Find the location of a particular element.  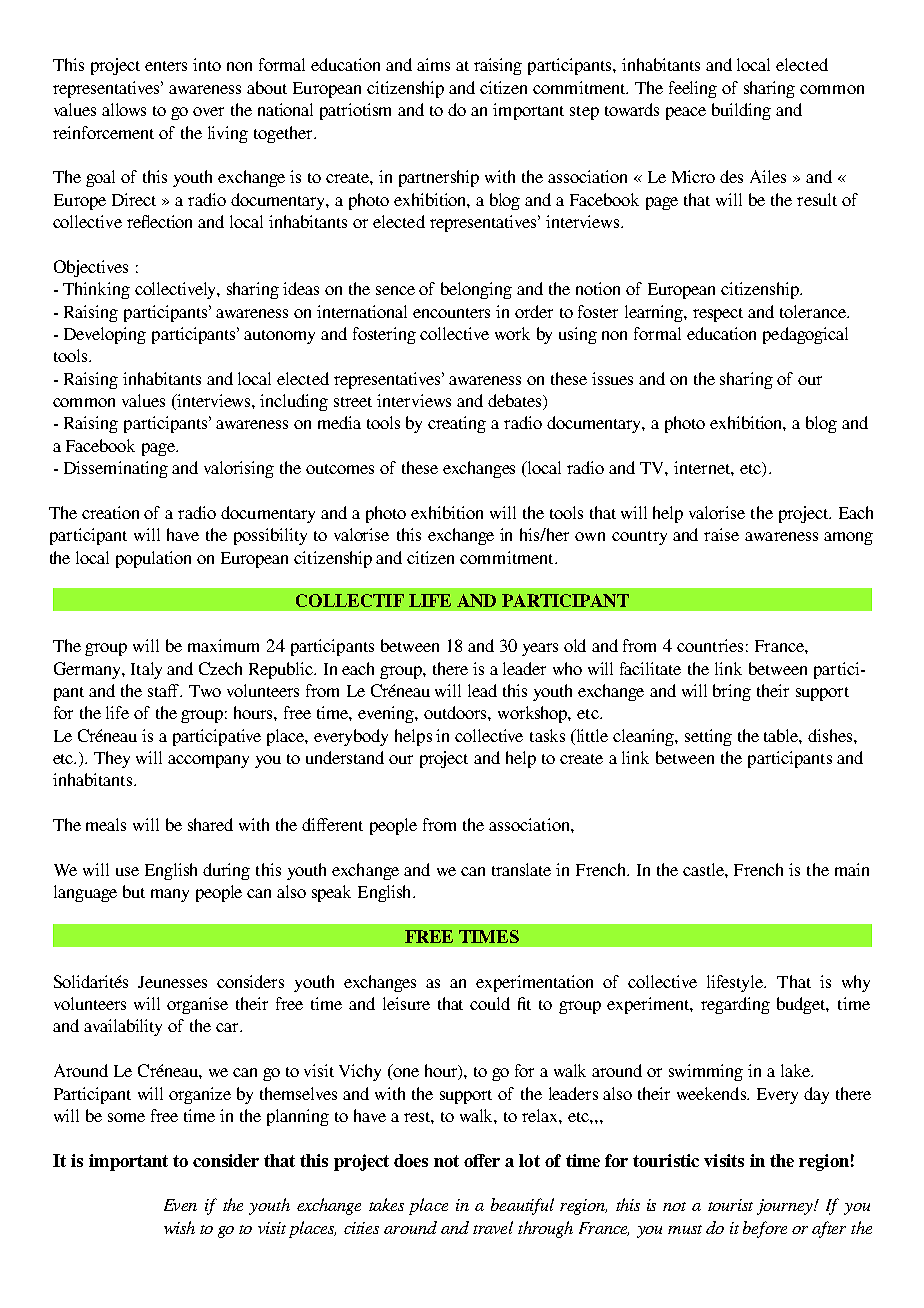

tasks is located at coordinates (547, 735).
